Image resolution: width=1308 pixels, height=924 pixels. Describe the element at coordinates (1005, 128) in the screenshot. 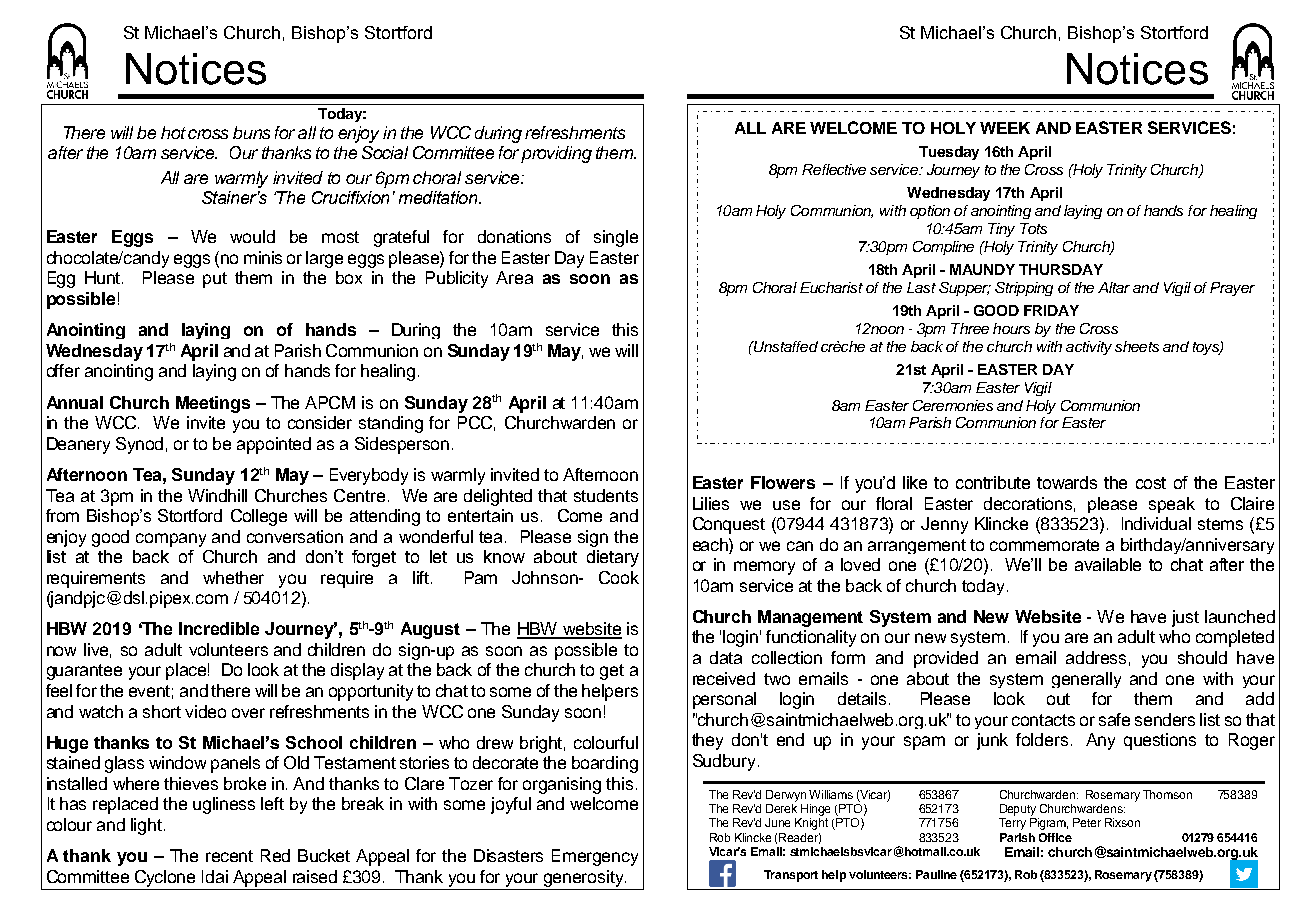

I see `WEEK` at that location.
